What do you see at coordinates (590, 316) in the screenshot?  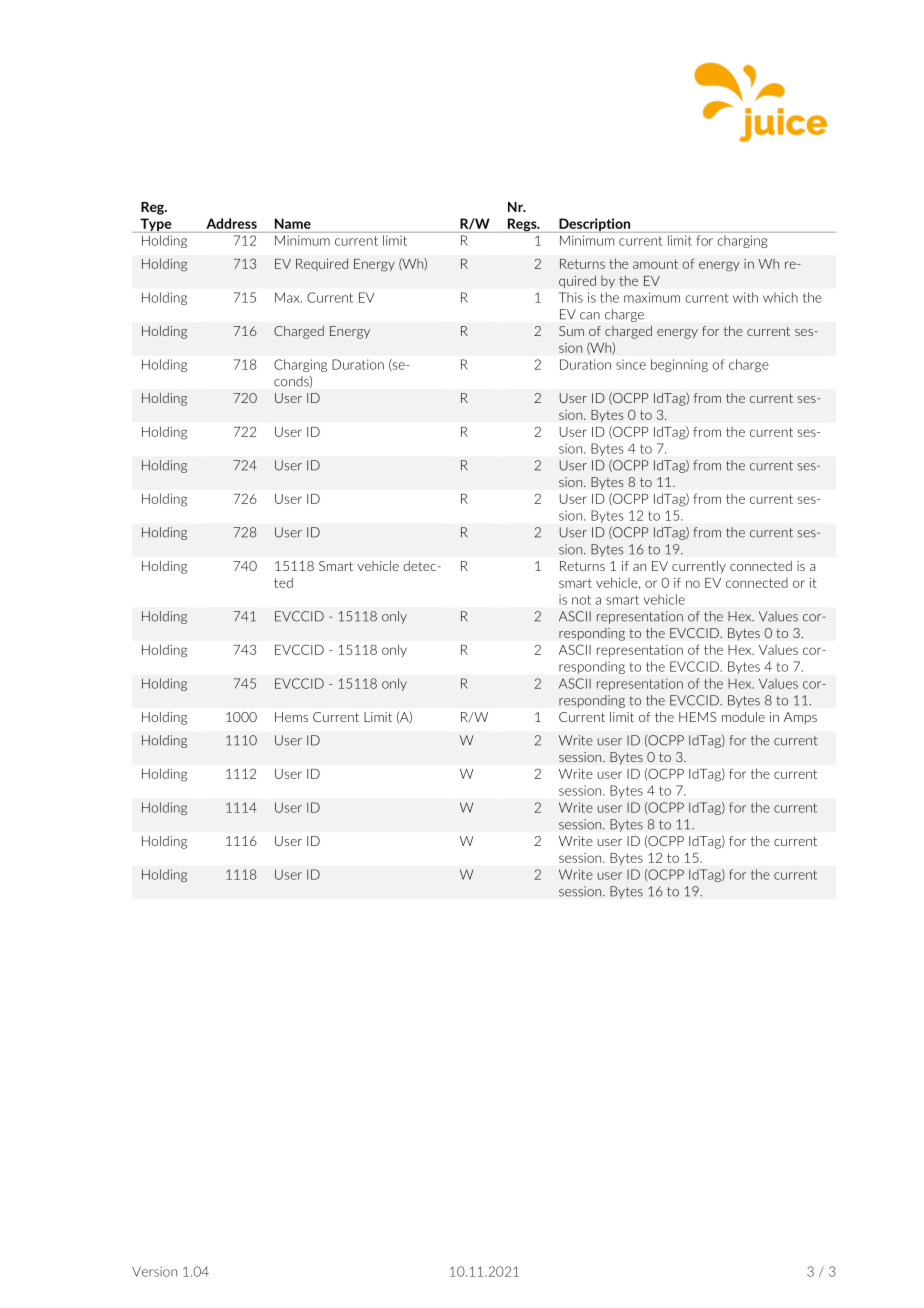 I see `can` at bounding box center [590, 316].
